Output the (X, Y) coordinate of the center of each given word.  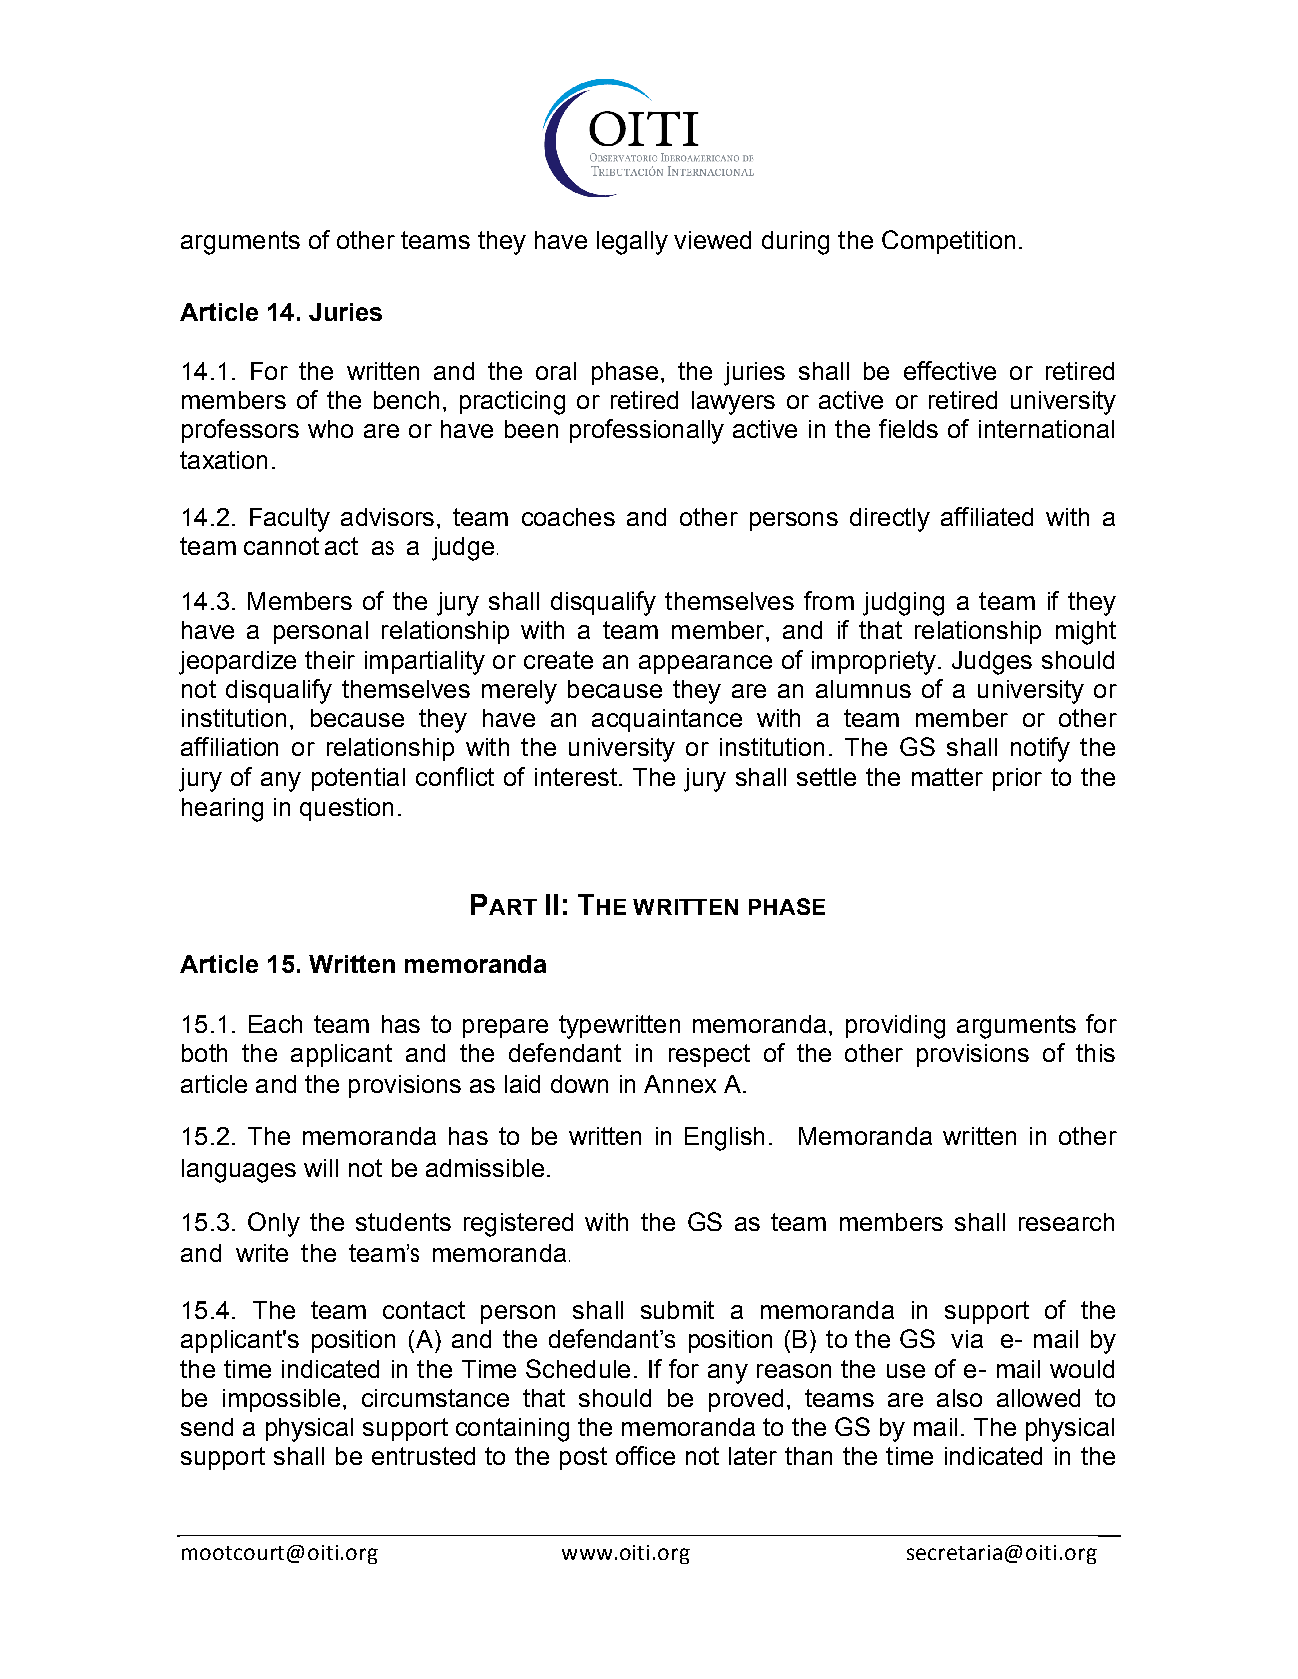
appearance (705, 664)
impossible (281, 1400)
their (330, 660)
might (1086, 633)
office (645, 1455)
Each (275, 1024)
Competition (948, 242)
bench (406, 400)
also (959, 1398)
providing (895, 1027)
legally (632, 243)
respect (709, 1055)
